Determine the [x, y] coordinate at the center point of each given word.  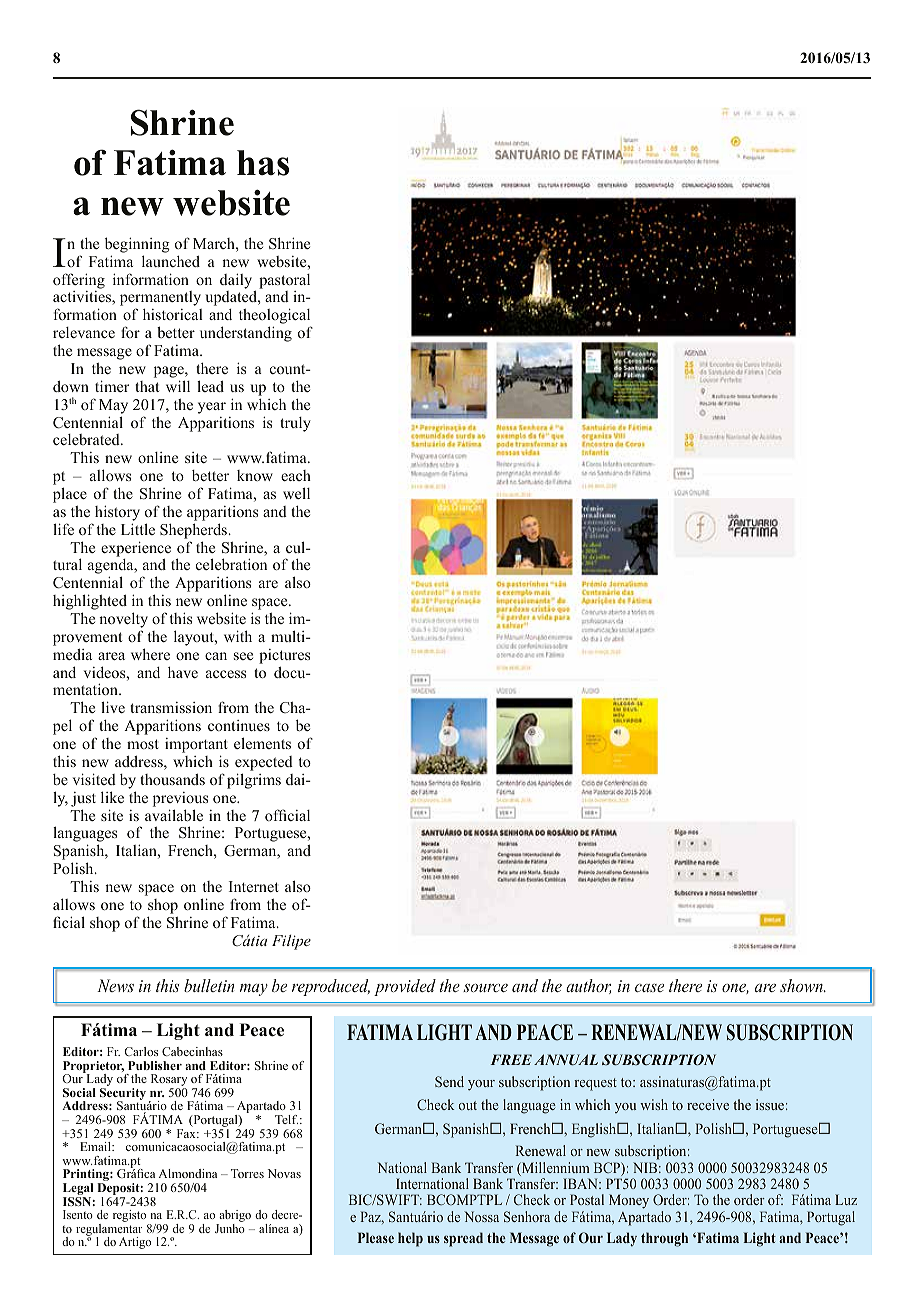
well [296, 493]
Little [138, 529]
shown [802, 985]
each [296, 475]
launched [171, 261]
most [143, 744]
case [649, 988]
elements [262, 743]
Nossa [481, 1216]
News [115, 985]
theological [275, 317]
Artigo [135, 1243]
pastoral [284, 281]
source [485, 988]
